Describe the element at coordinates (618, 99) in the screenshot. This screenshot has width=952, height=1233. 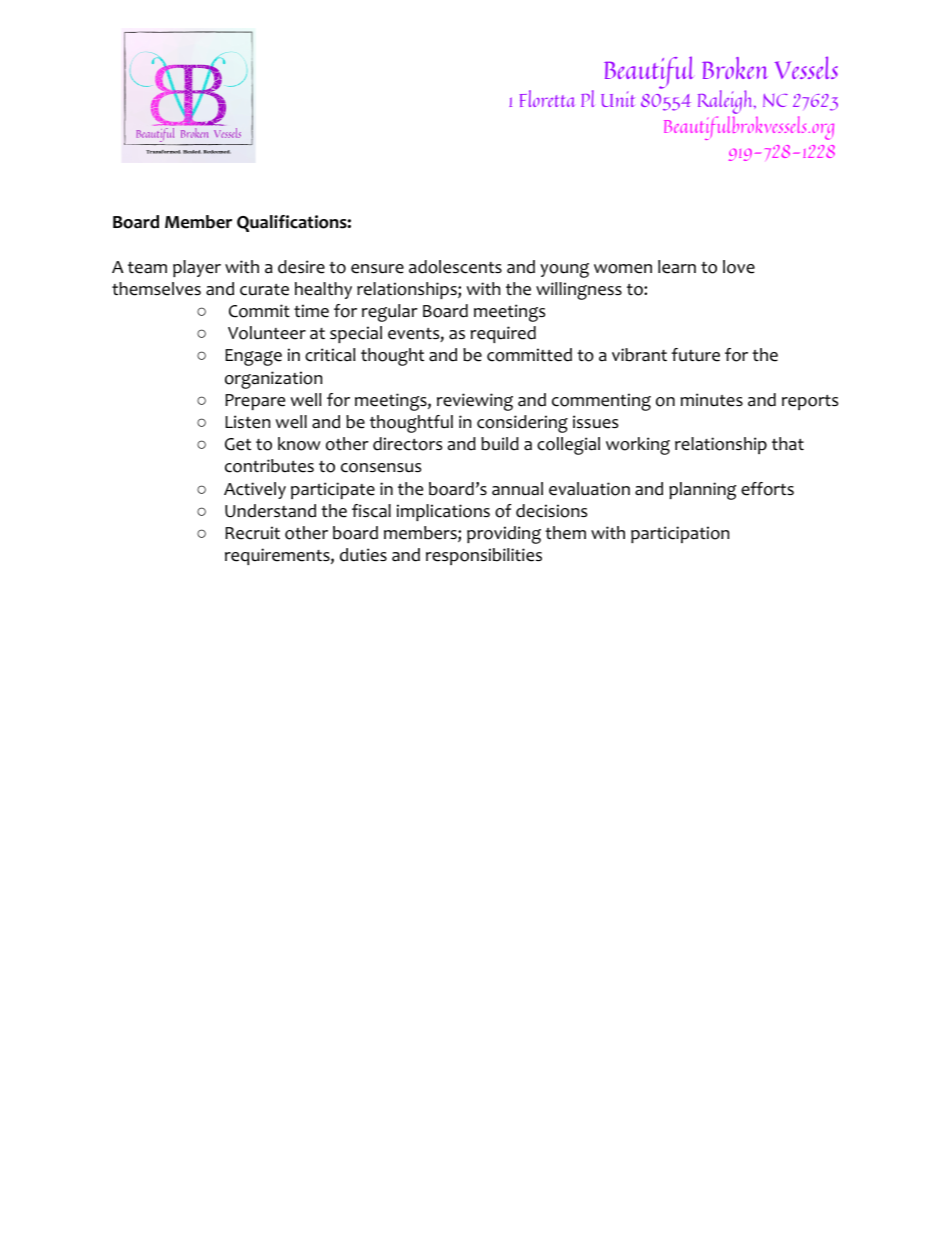
I see `Unit` at that location.
